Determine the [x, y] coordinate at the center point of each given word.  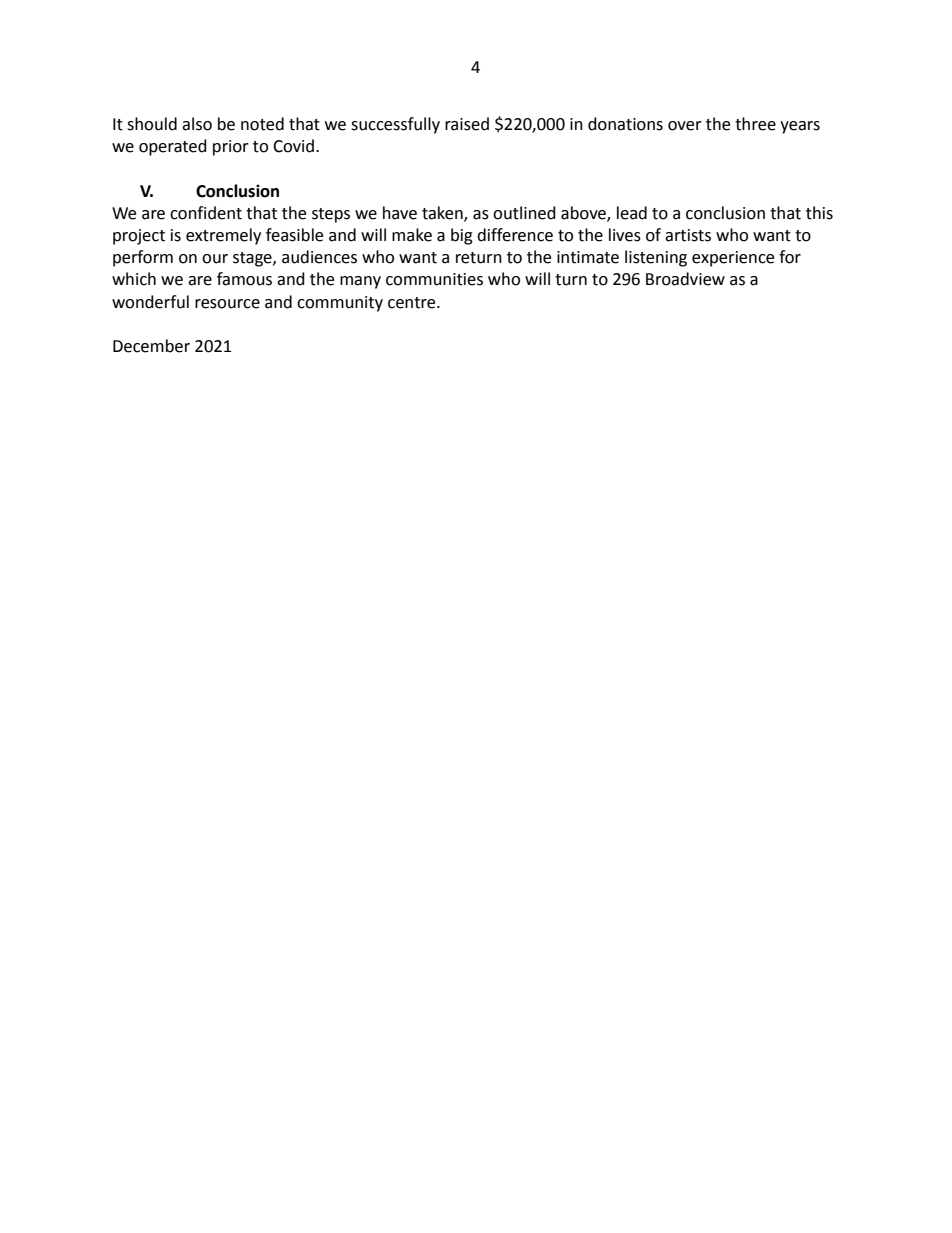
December [151, 346]
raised [467, 124]
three [755, 124]
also [197, 124]
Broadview [685, 279]
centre [413, 303]
